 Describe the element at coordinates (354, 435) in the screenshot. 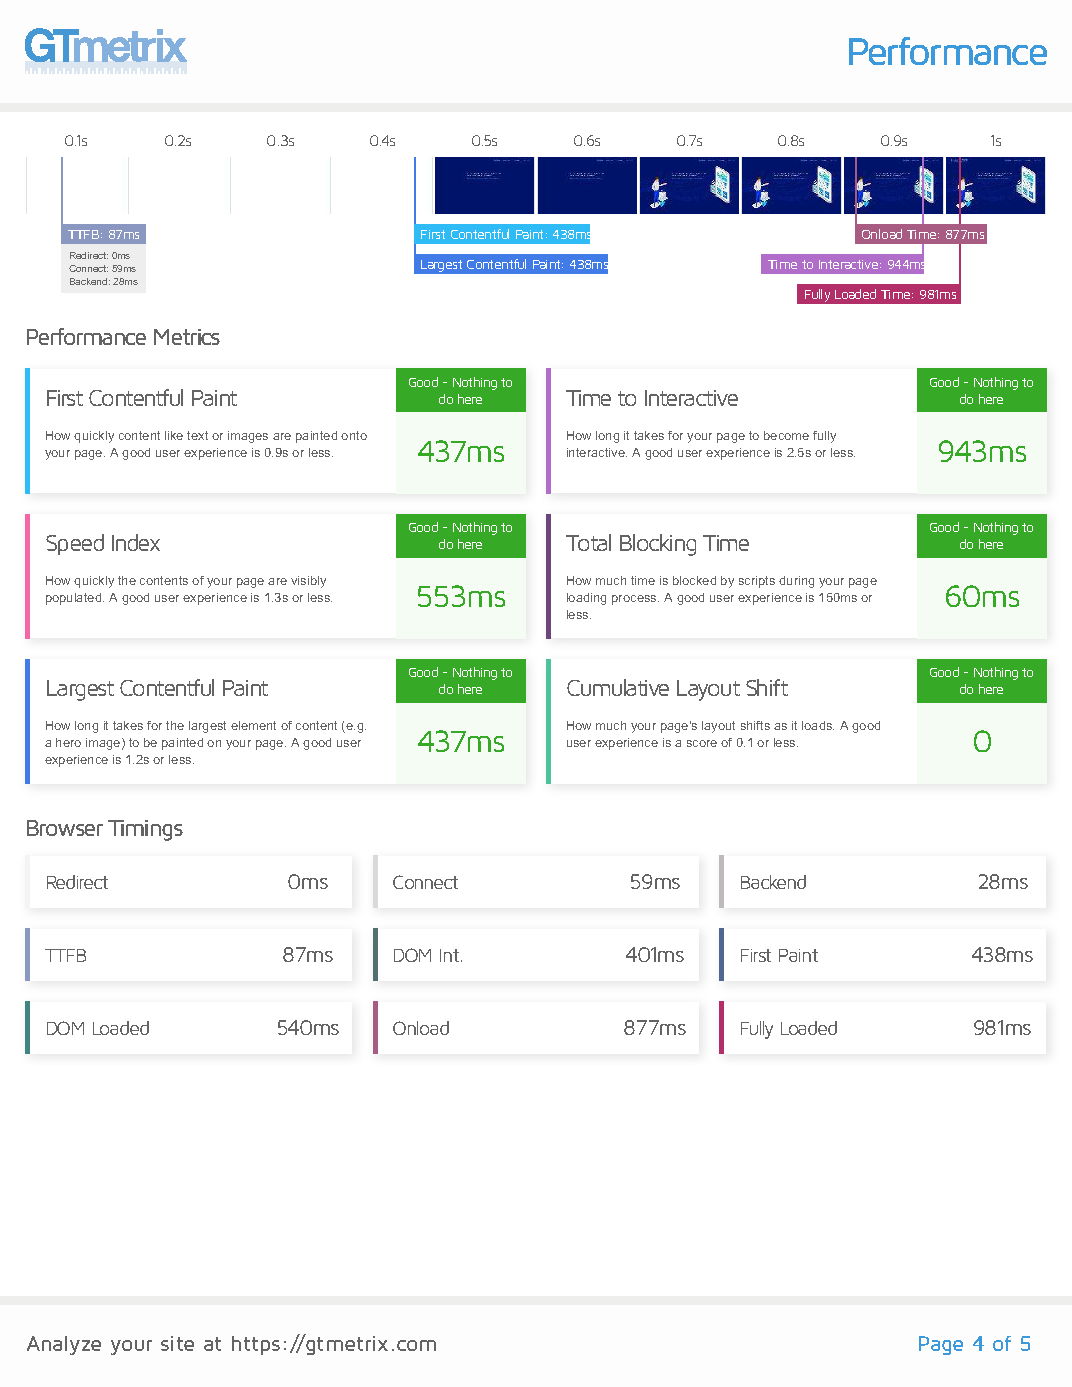

I see `onto` at that location.
